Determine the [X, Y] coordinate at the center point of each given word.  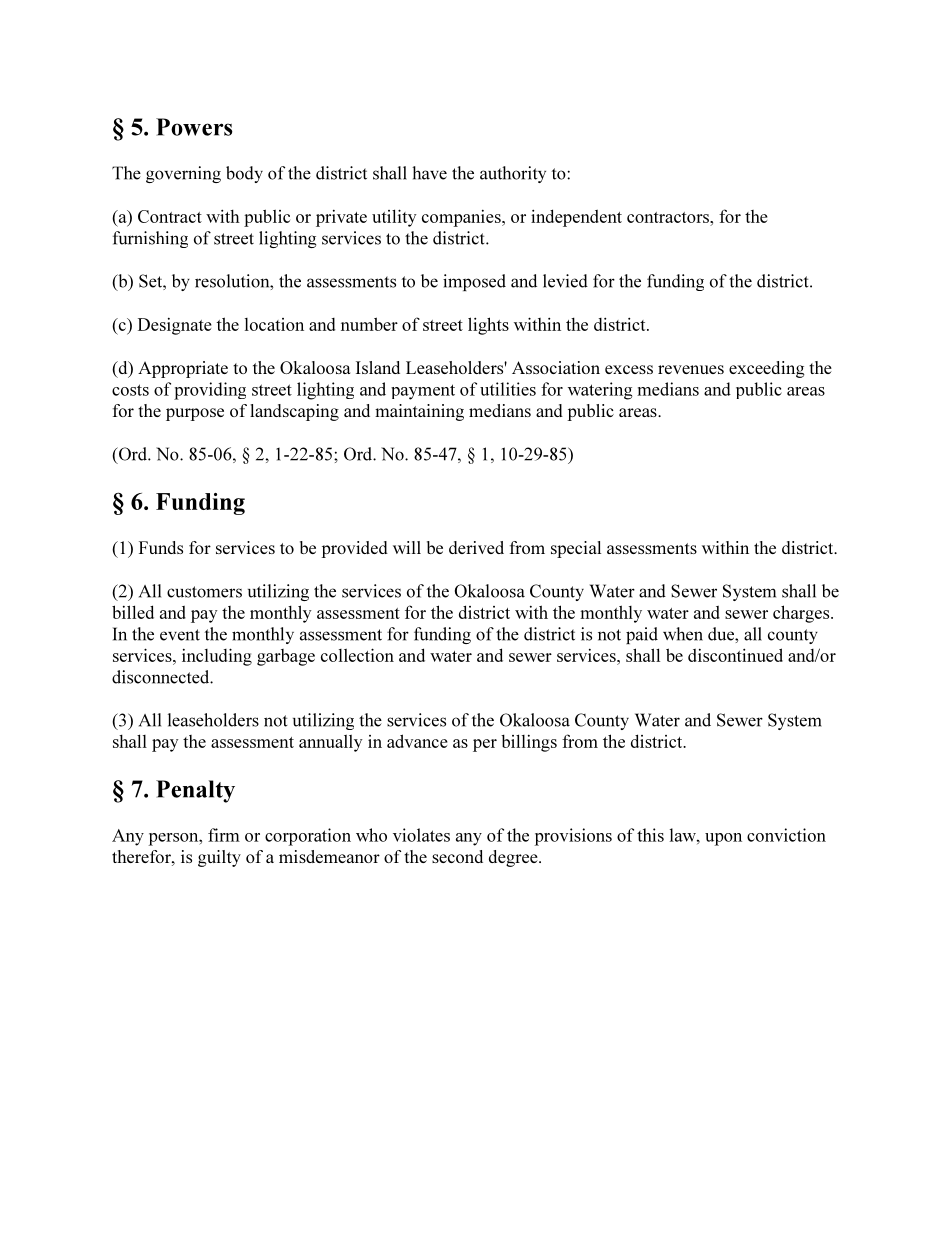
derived [476, 547]
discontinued [735, 655]
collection [357, 655]
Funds [161, 547]
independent [576, 218]
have [429, 173]
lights [488, 326]
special [576, 549]
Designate [175, 326]
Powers [194, 127]
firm [224, 835]
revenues [691, 369]
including [217, 657]
